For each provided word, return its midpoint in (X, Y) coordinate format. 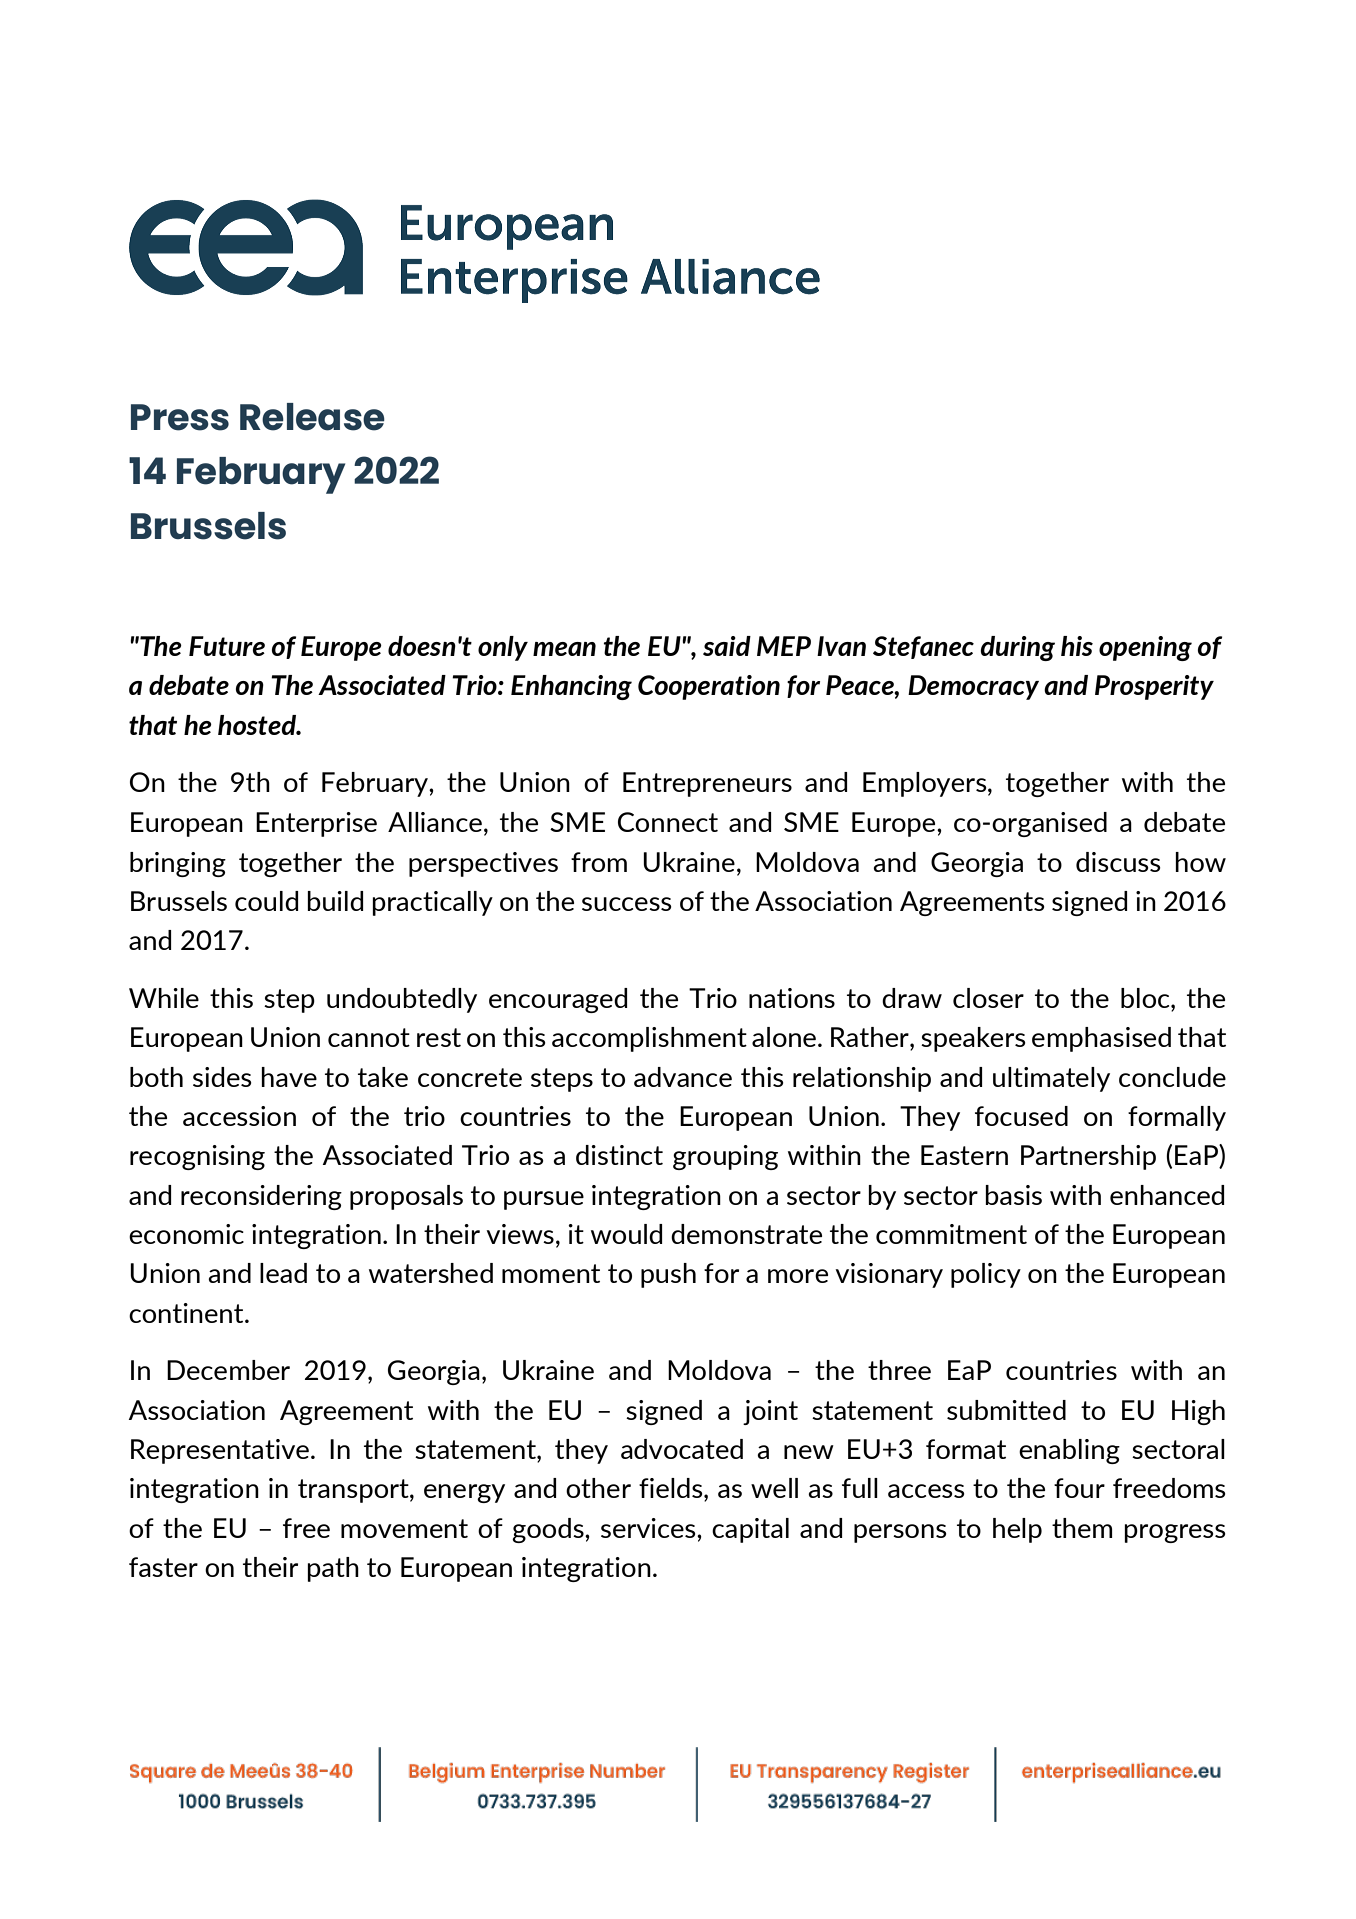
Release (312, 417)
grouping (725, 1157)
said (727, 646)
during (1017, 648)
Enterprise (316, 824)
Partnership (1088, 1157)
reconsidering (261, 1197)
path (333, 1569)
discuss (1118, 862)
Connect (668, 822)
